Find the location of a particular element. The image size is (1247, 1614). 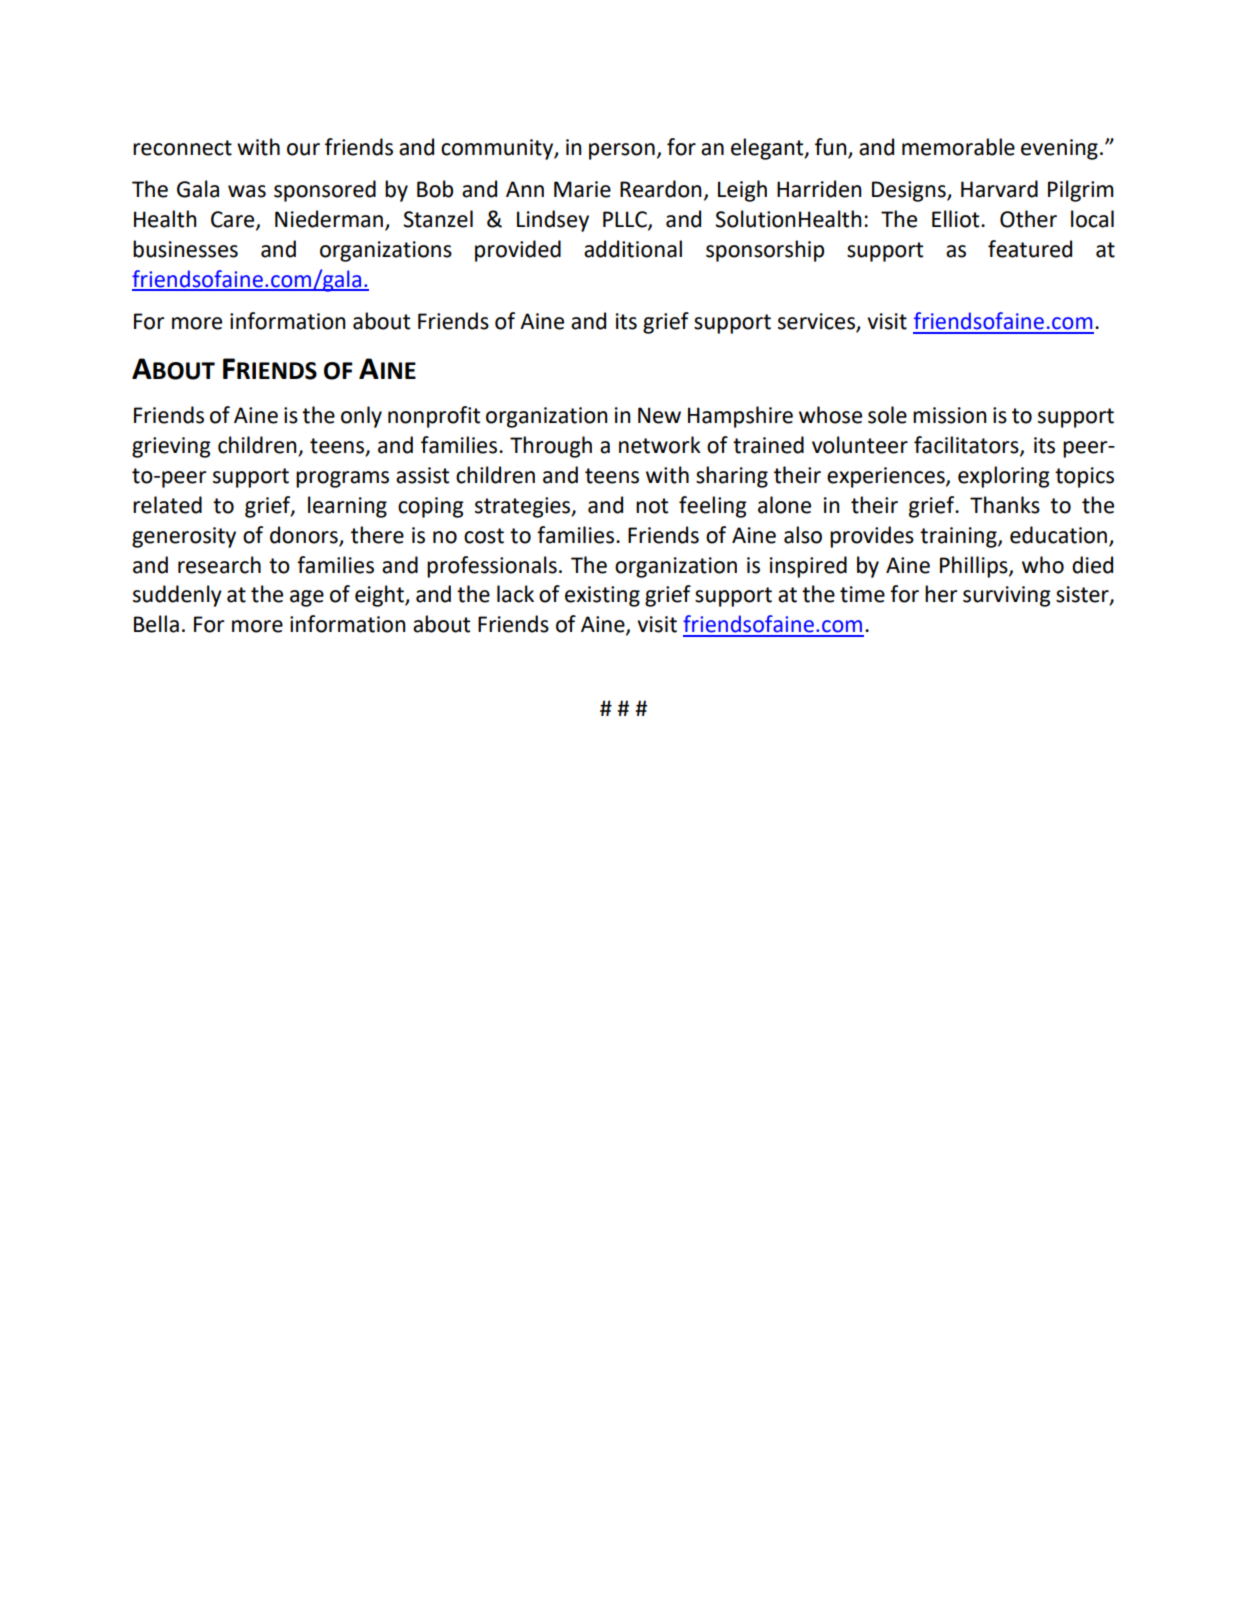

not is located at coordinates (652, 506).
